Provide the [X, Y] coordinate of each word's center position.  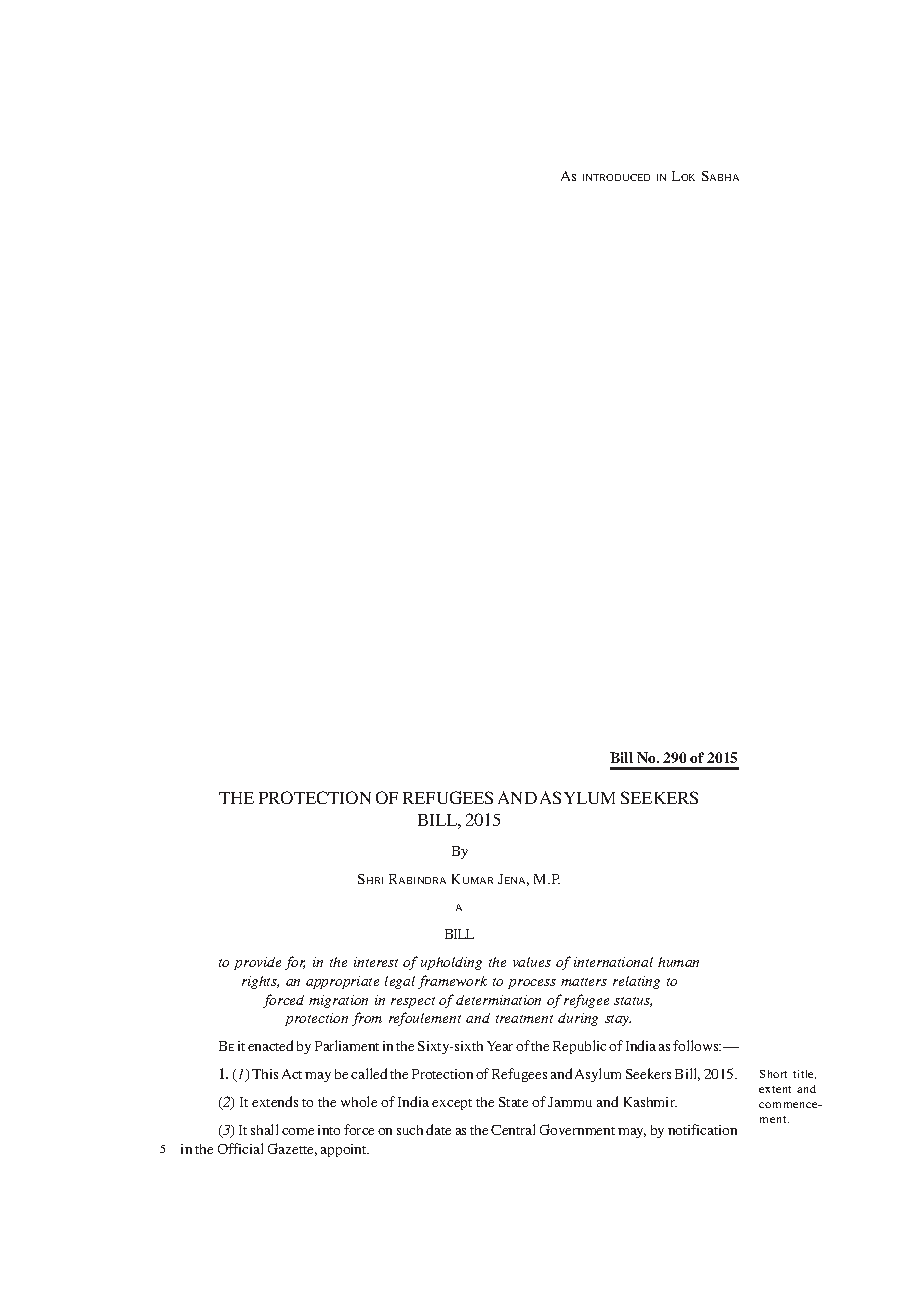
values [532, 962]
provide [257, 963]
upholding [451, 963]
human [678, 962]
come [298, 1131]
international [613, 962]
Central [513, 1129]
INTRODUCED [616, 177]
